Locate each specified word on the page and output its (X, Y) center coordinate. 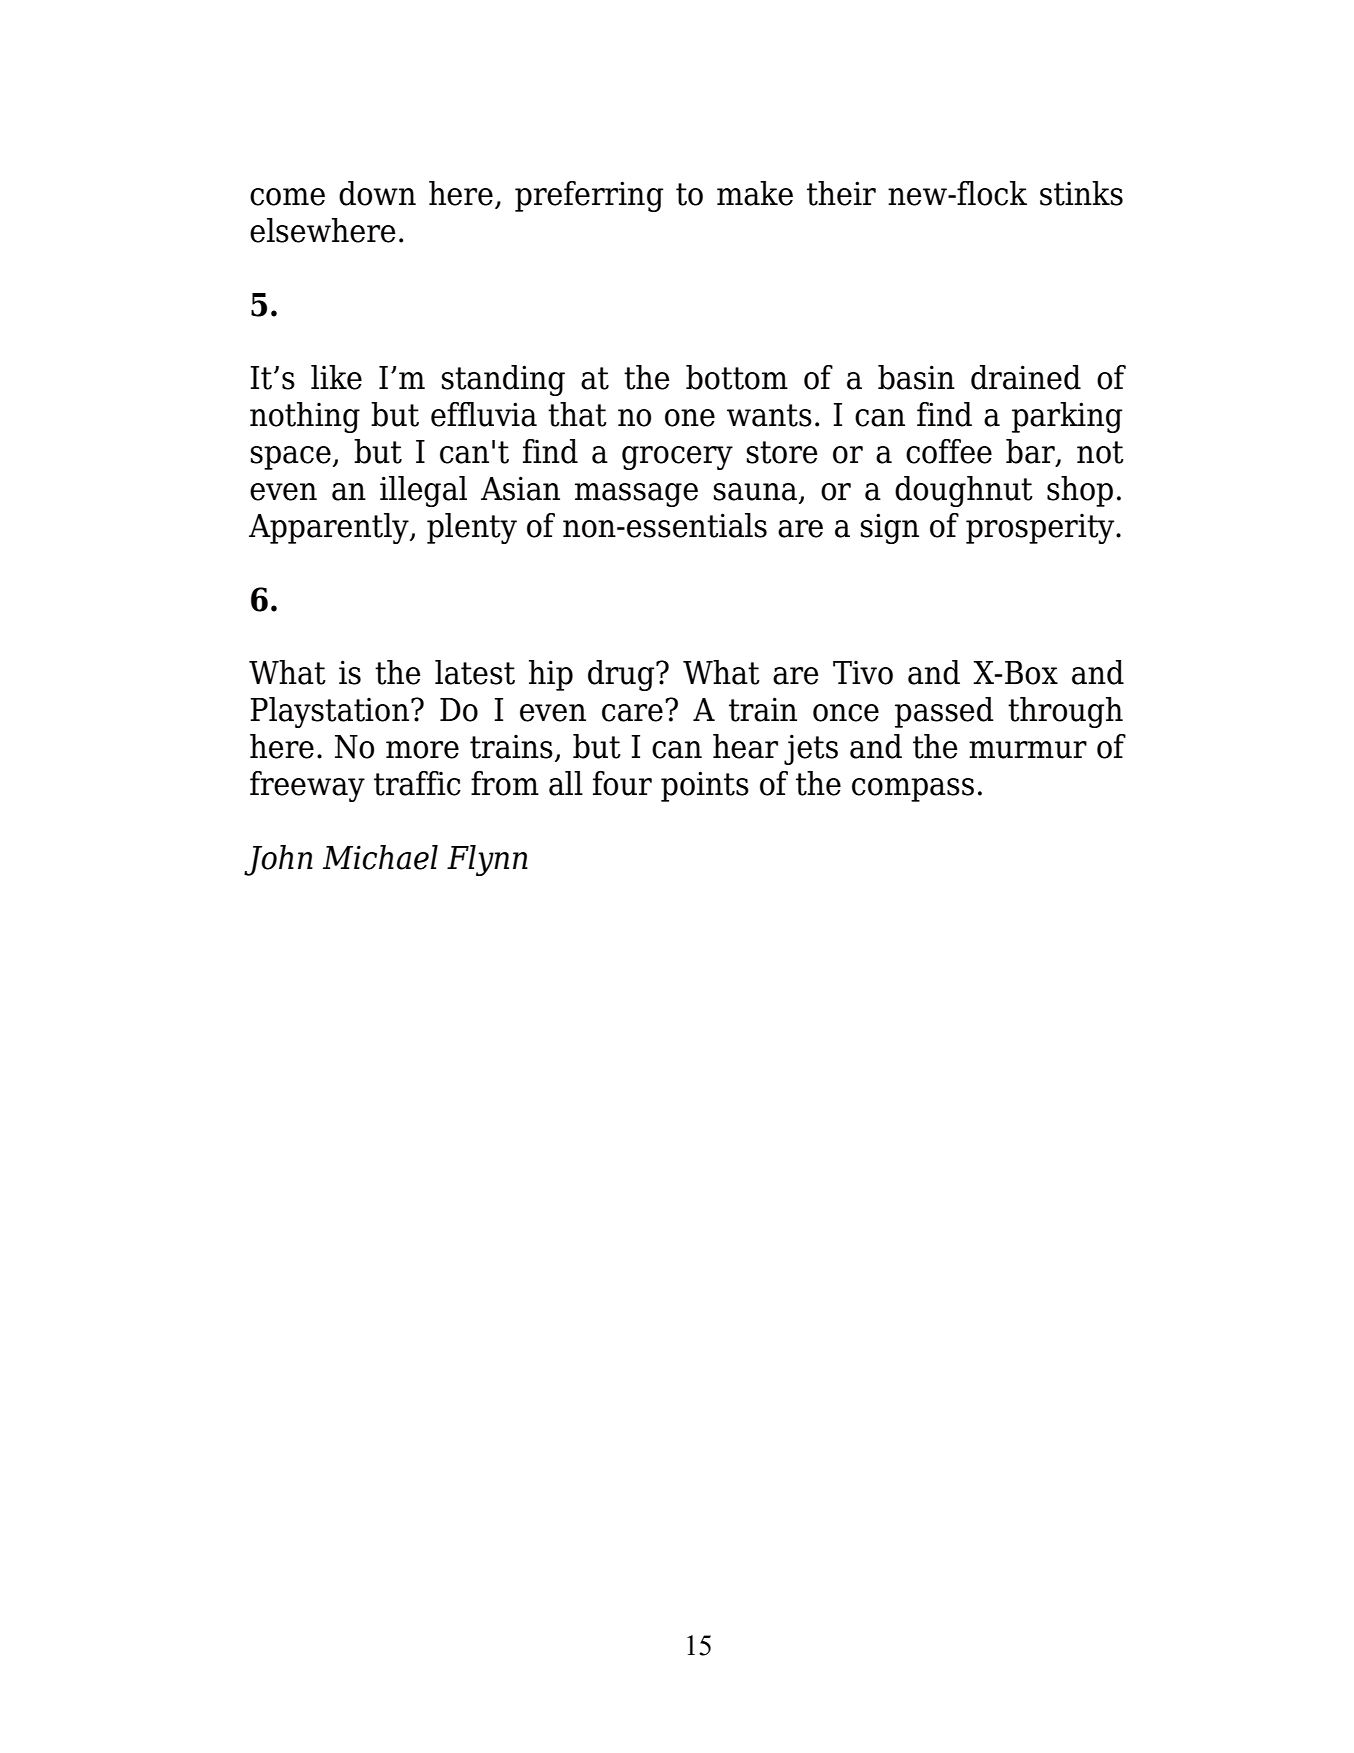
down (377, 193)
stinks (1081, 193)
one (690, 418)
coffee (949, 451)
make (755, 193)
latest (475, 672)
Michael (380, 857)
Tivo (863, 672)
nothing (305, 417)
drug (622, 675)
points (705, 786)
